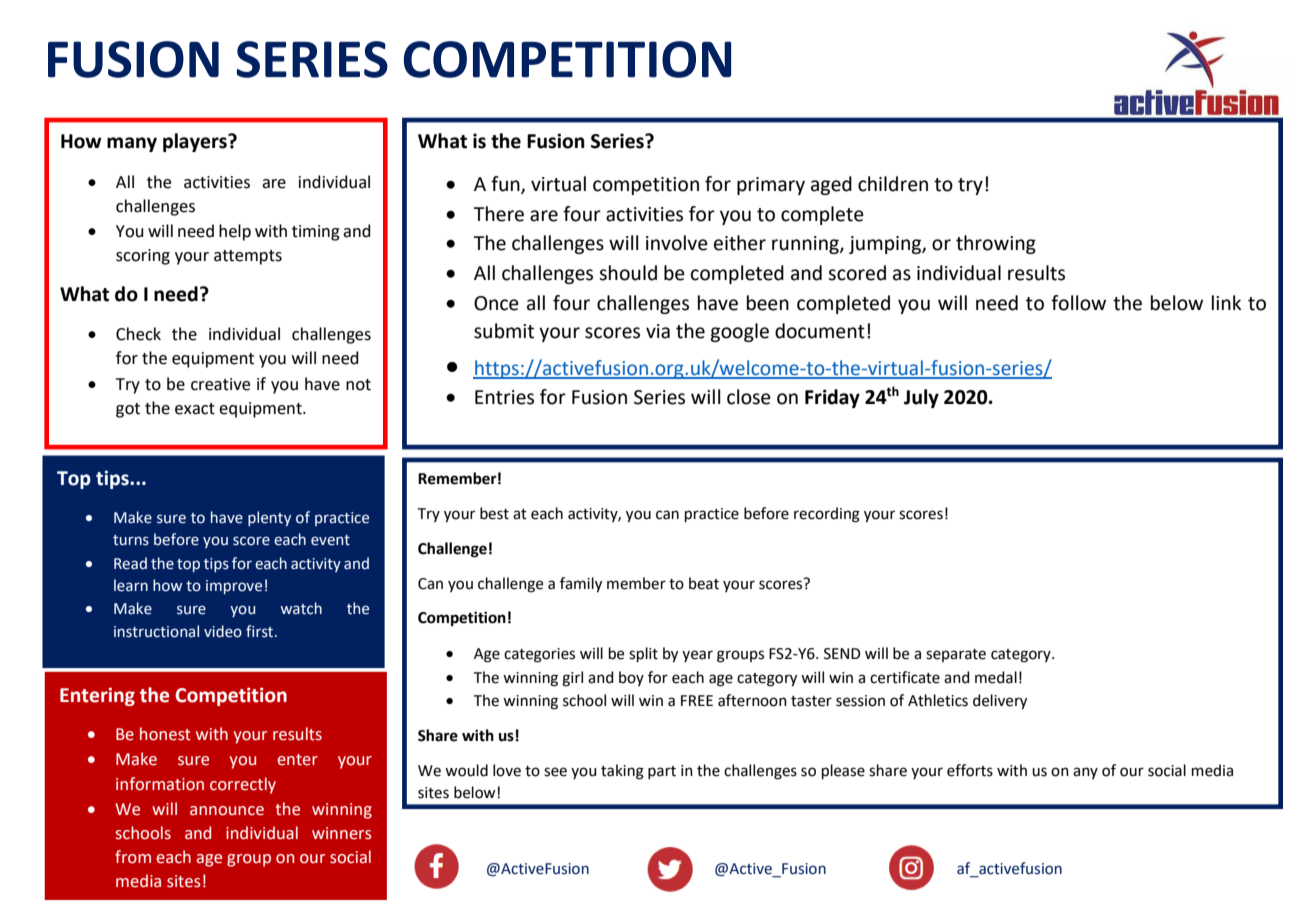  Describe the element at coordinates (662, 772) in the page. I see `part` at that location.
